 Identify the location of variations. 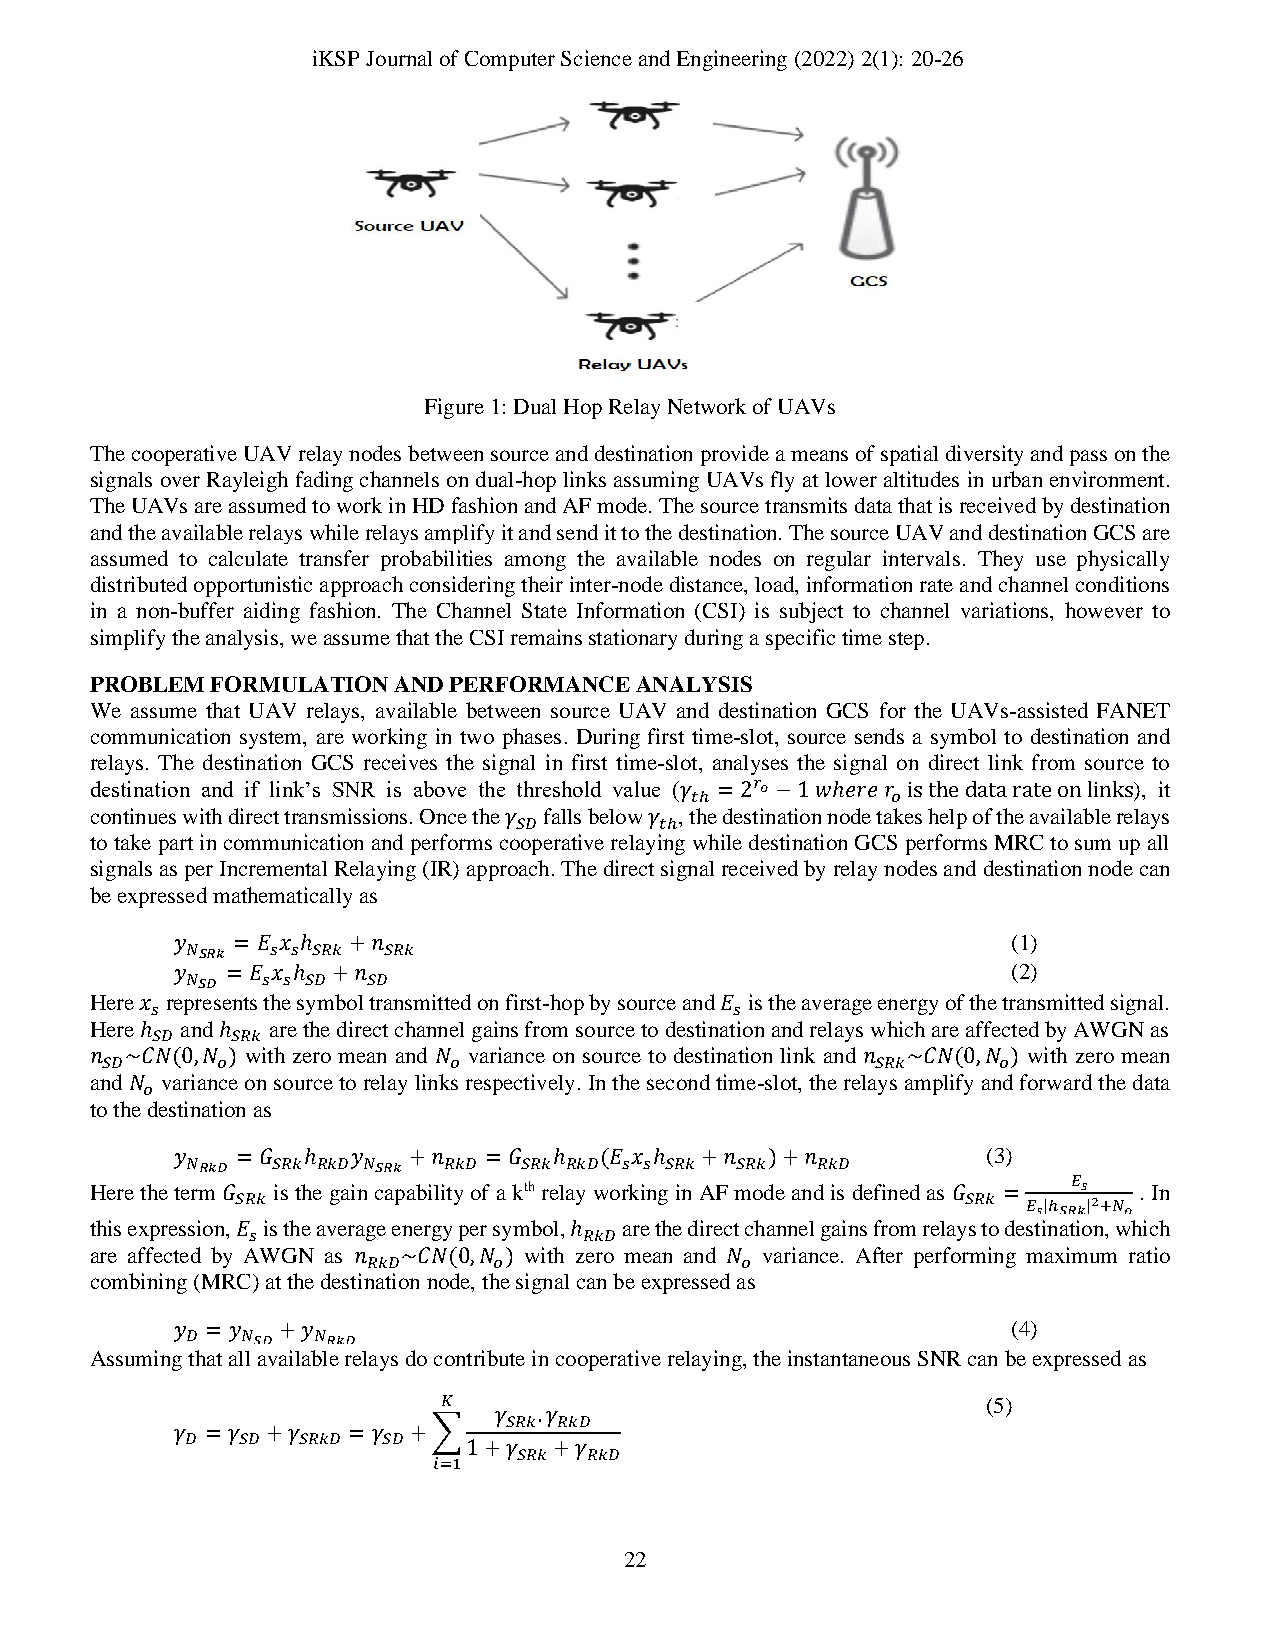
(1006, 610).
